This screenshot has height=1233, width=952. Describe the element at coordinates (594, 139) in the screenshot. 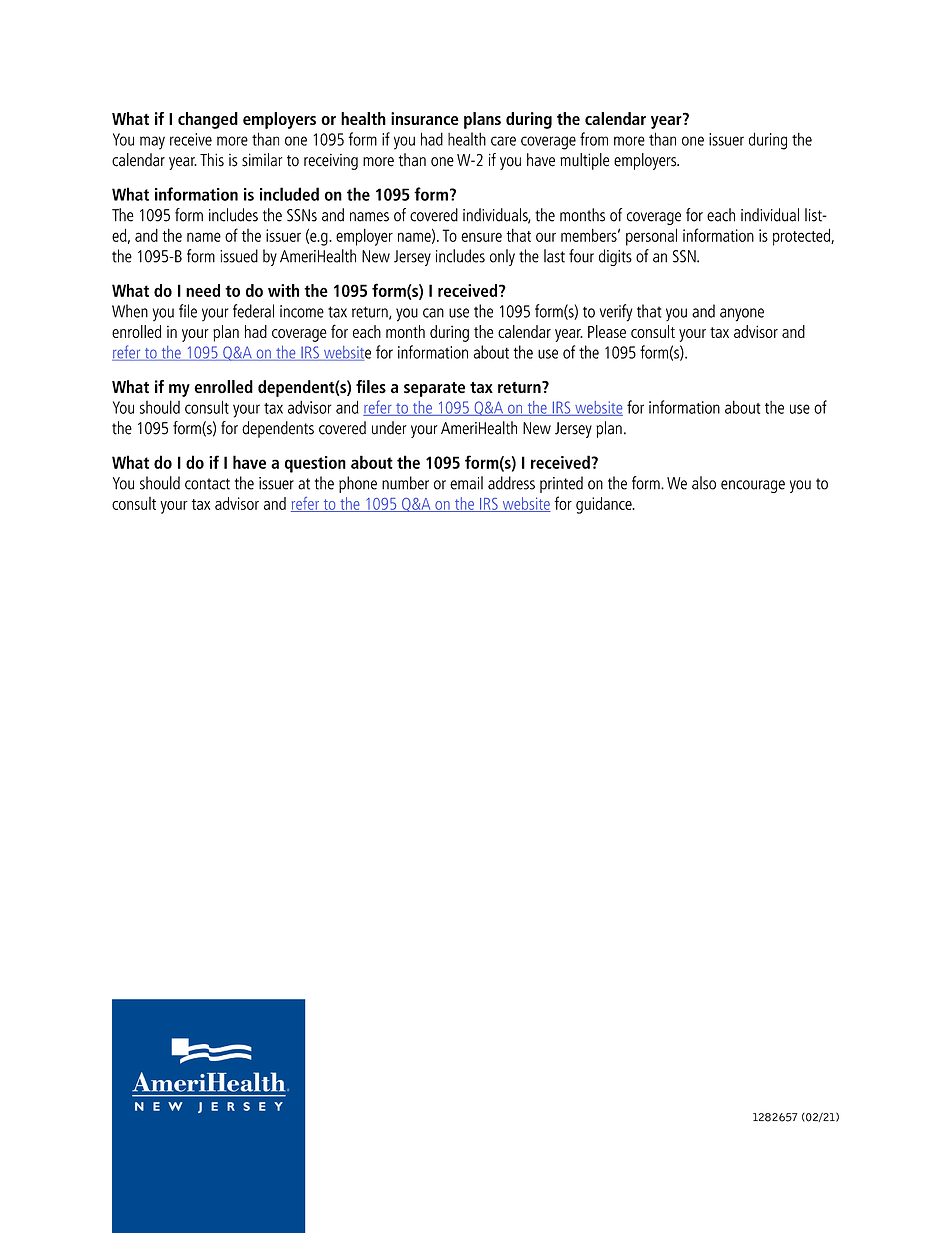

I see `from` at that location.
